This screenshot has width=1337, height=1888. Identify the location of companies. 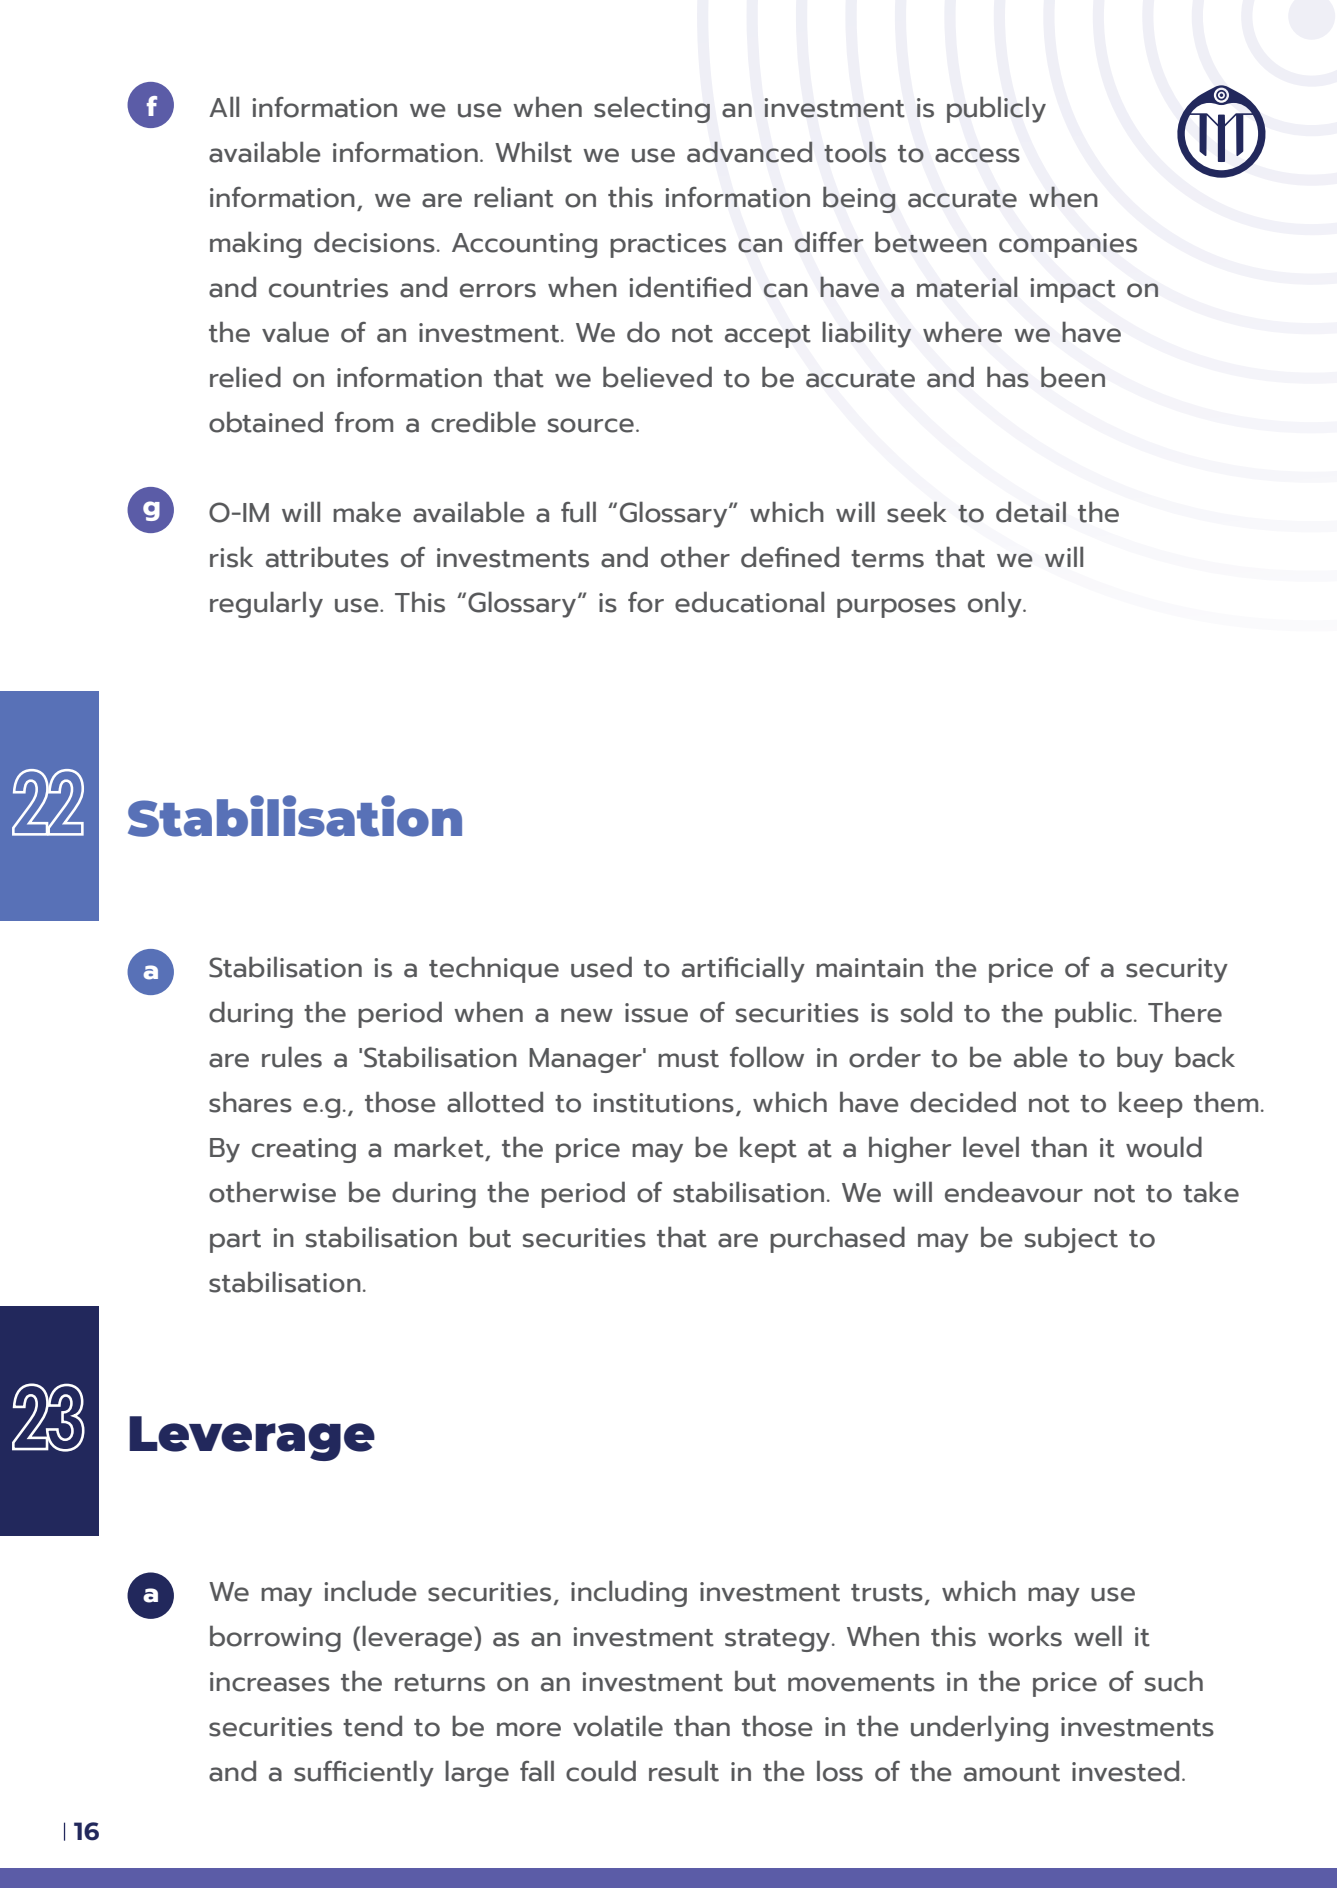
(1068, 245).
